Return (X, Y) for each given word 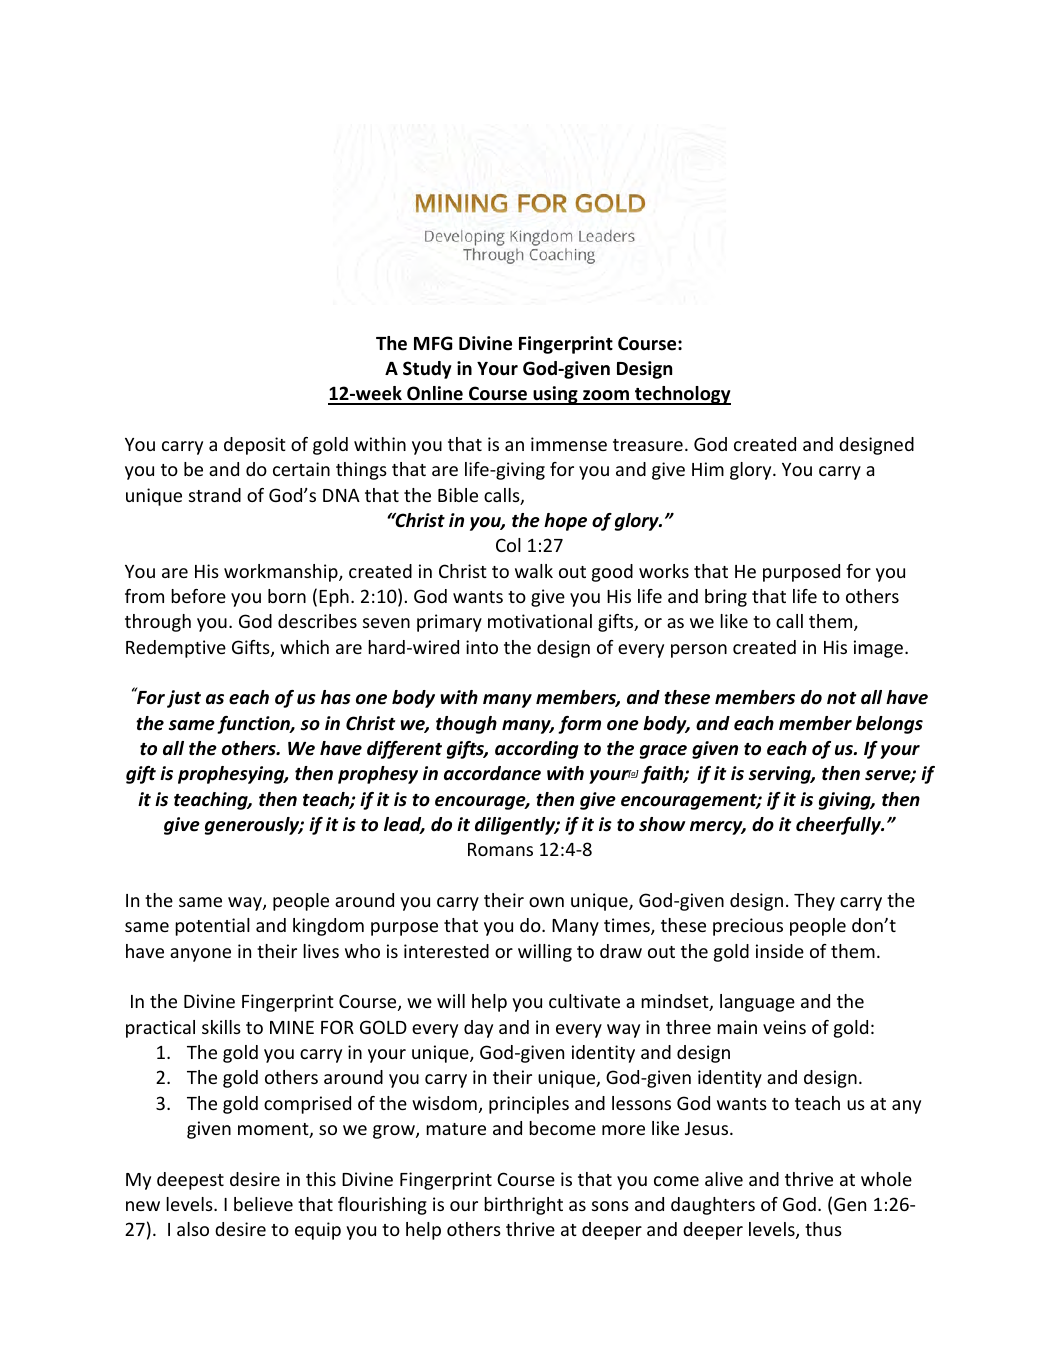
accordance (492, 773)
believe (263, 1204)
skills (221, 1027)
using (555, 395)
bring (726, 598)
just (184, 699)
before (198, 596)
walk (534, 571)
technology (682, 395)
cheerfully (839, 826)
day (478, 1029)
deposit (255, 446)
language (757, 1003)
